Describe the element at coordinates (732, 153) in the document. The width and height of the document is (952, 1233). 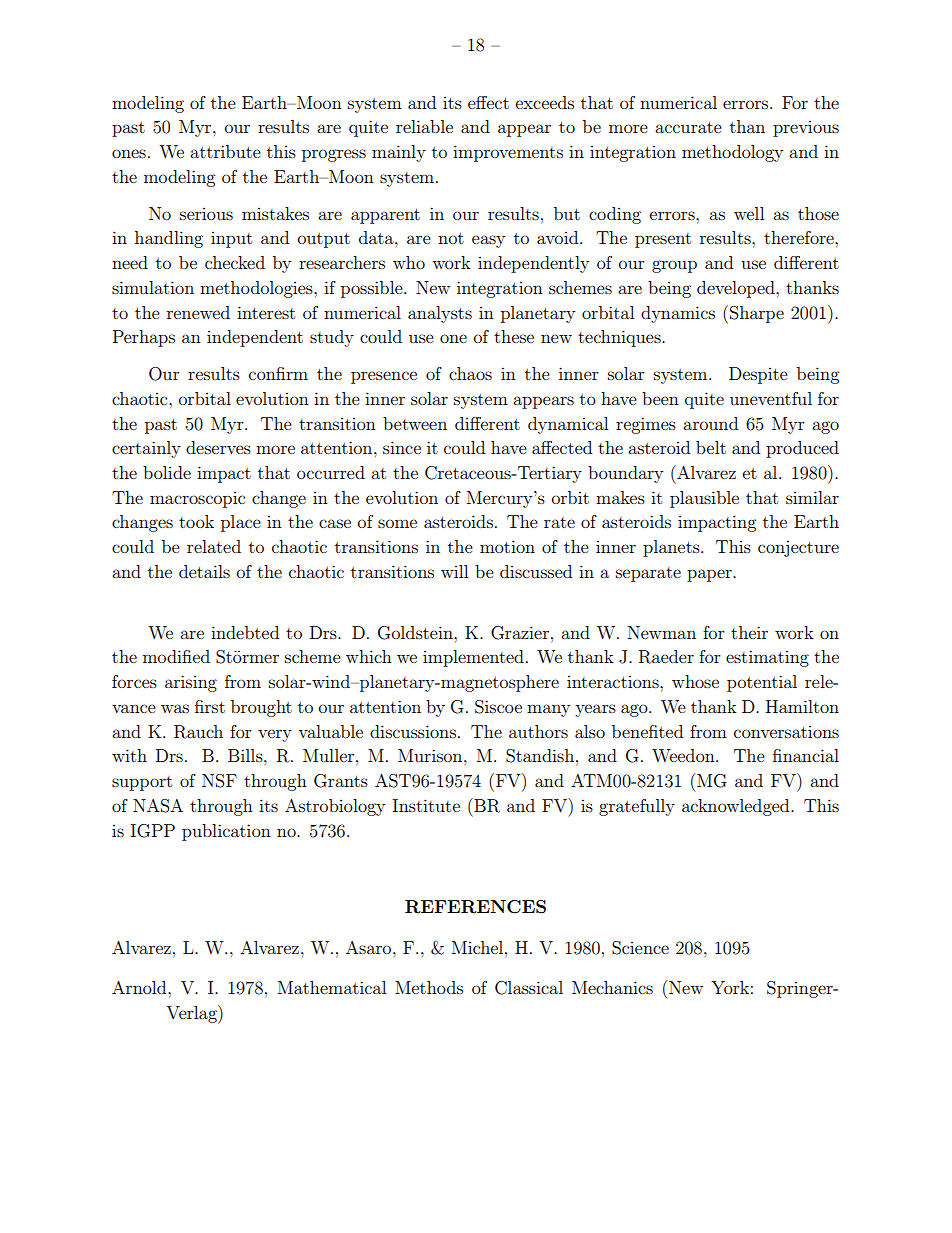
I see `methodology` at that location.
